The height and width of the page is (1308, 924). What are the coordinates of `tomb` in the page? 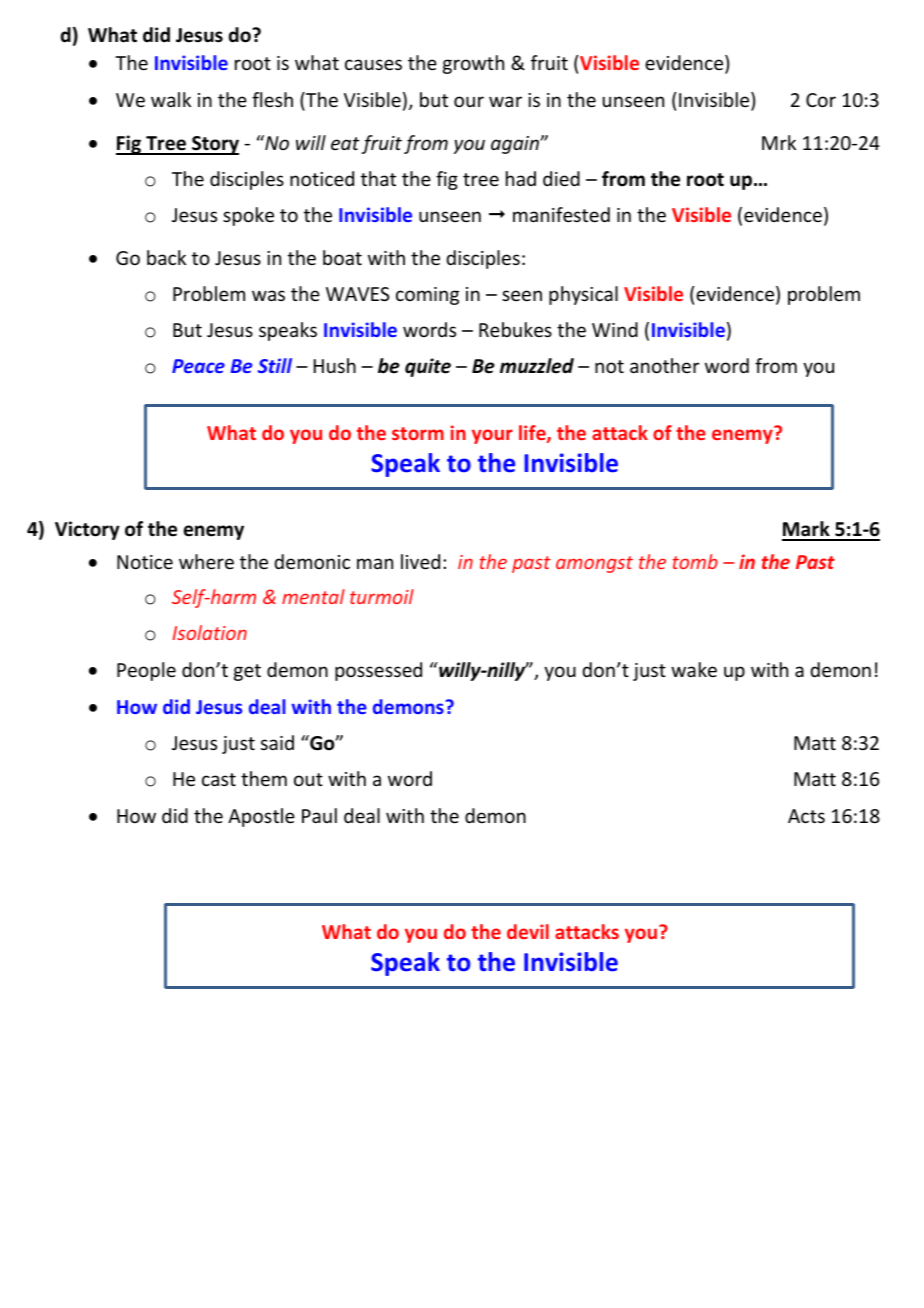 It's located at (695, 561).
